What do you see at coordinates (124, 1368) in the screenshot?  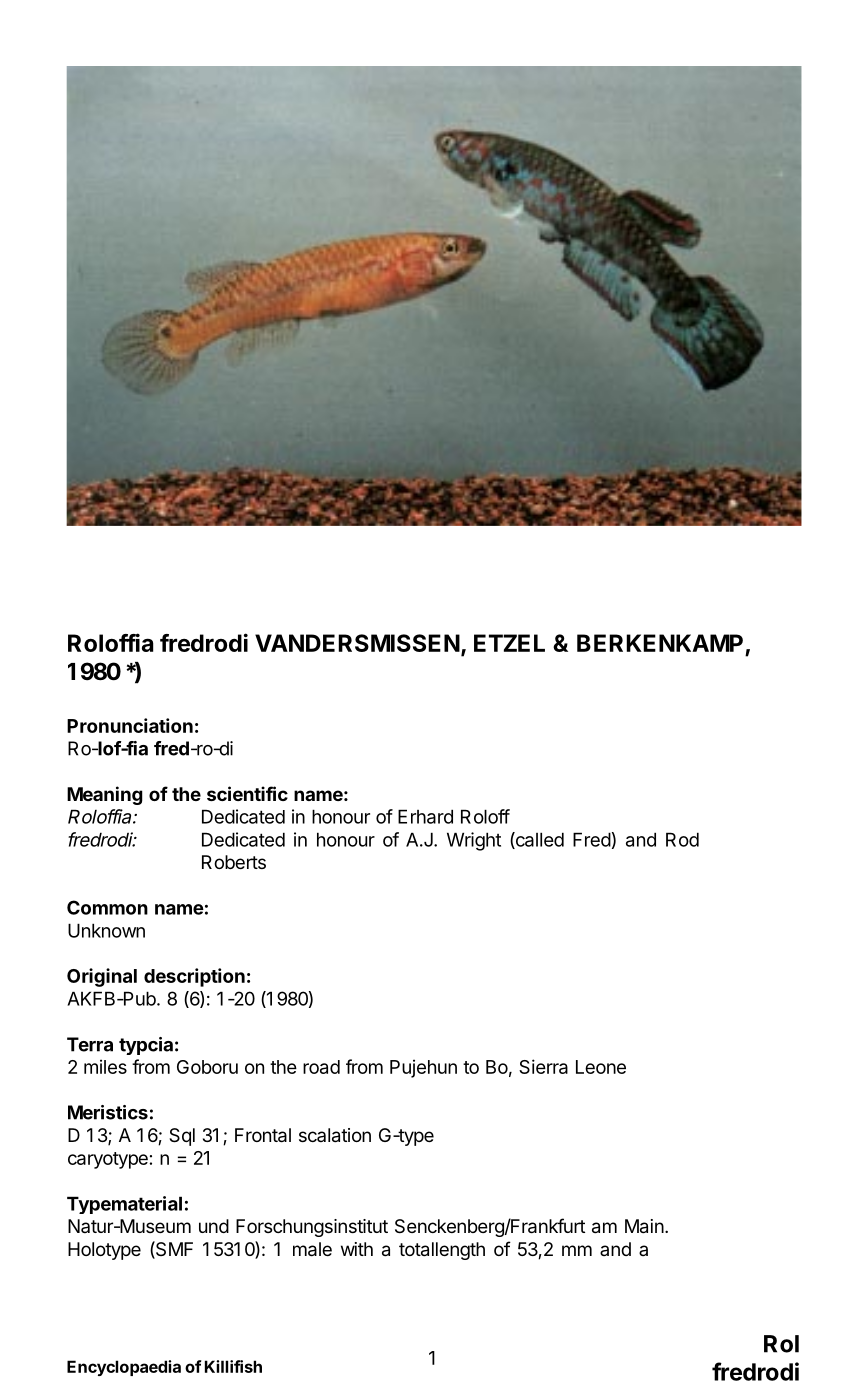 I see `Encyclopaedia` at bounding box center [124, 1368].
